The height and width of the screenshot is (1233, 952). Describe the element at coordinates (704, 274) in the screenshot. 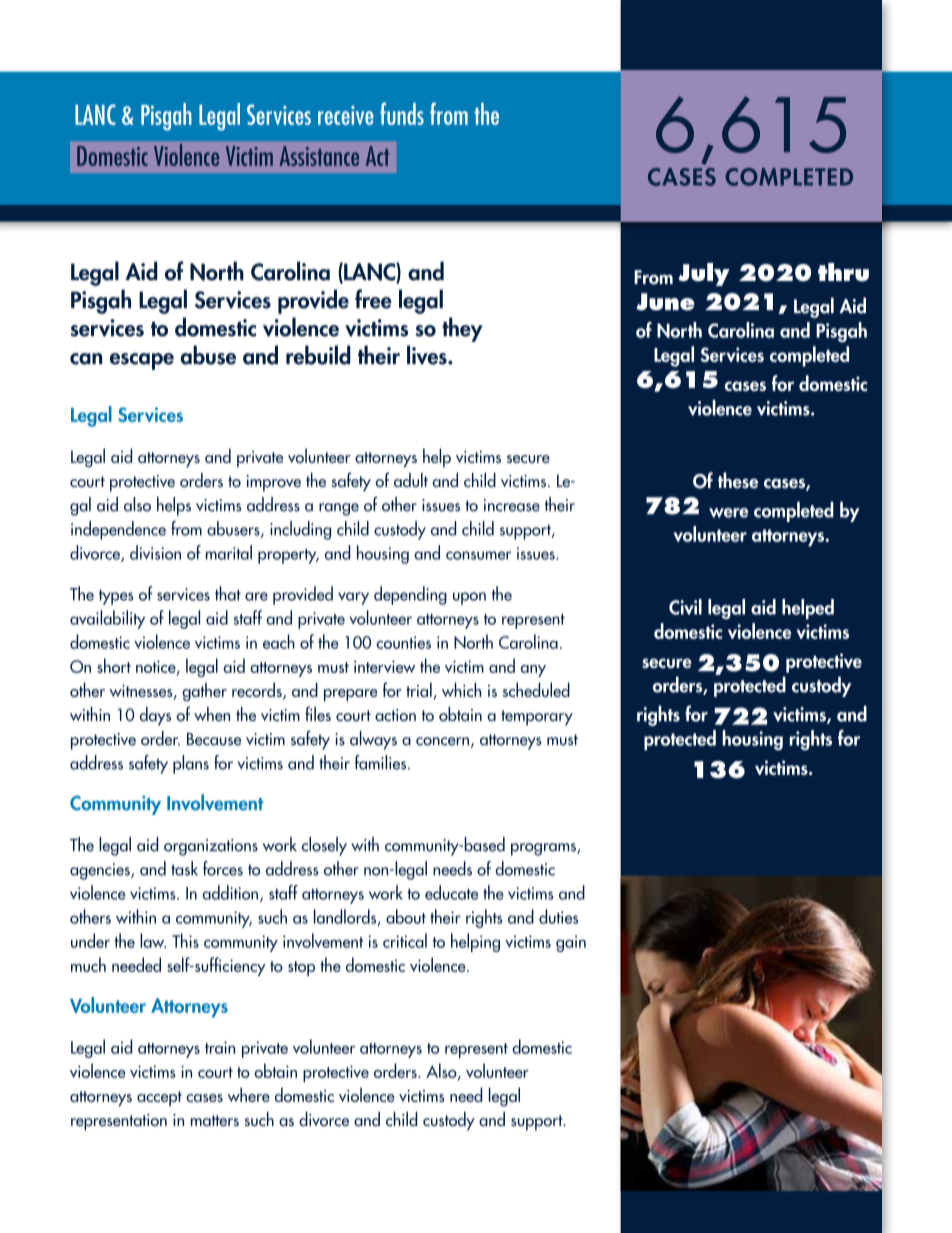

I see `July` at that location.
